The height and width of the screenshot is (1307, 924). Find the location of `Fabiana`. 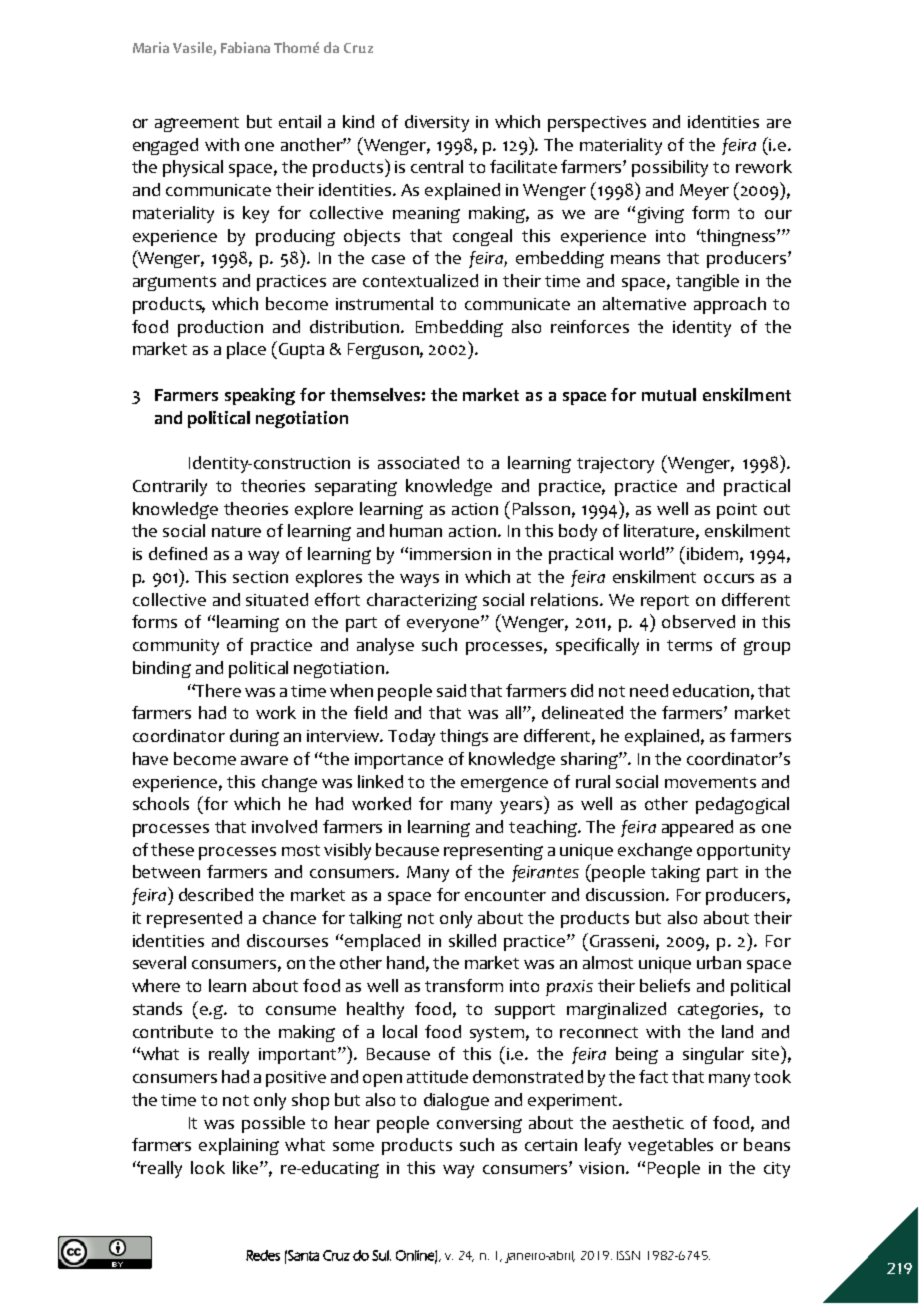

Fabiana is located at coordinates (245, 47).
